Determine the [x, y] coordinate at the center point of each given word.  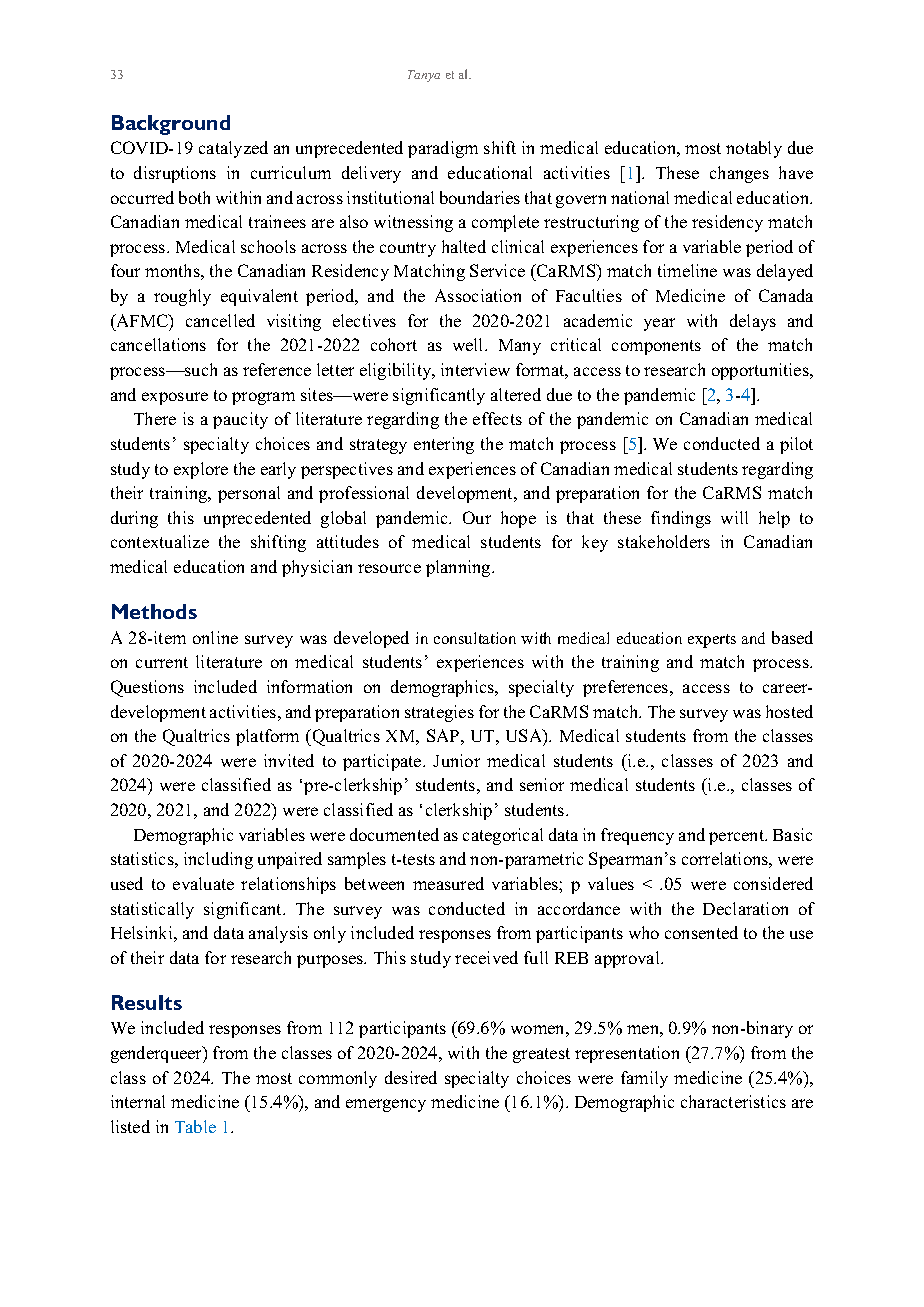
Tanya [424, 76]
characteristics [733, 1101]
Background [171, 125]
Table [195, 1126]
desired [411, 1077]
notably [754, 149]
